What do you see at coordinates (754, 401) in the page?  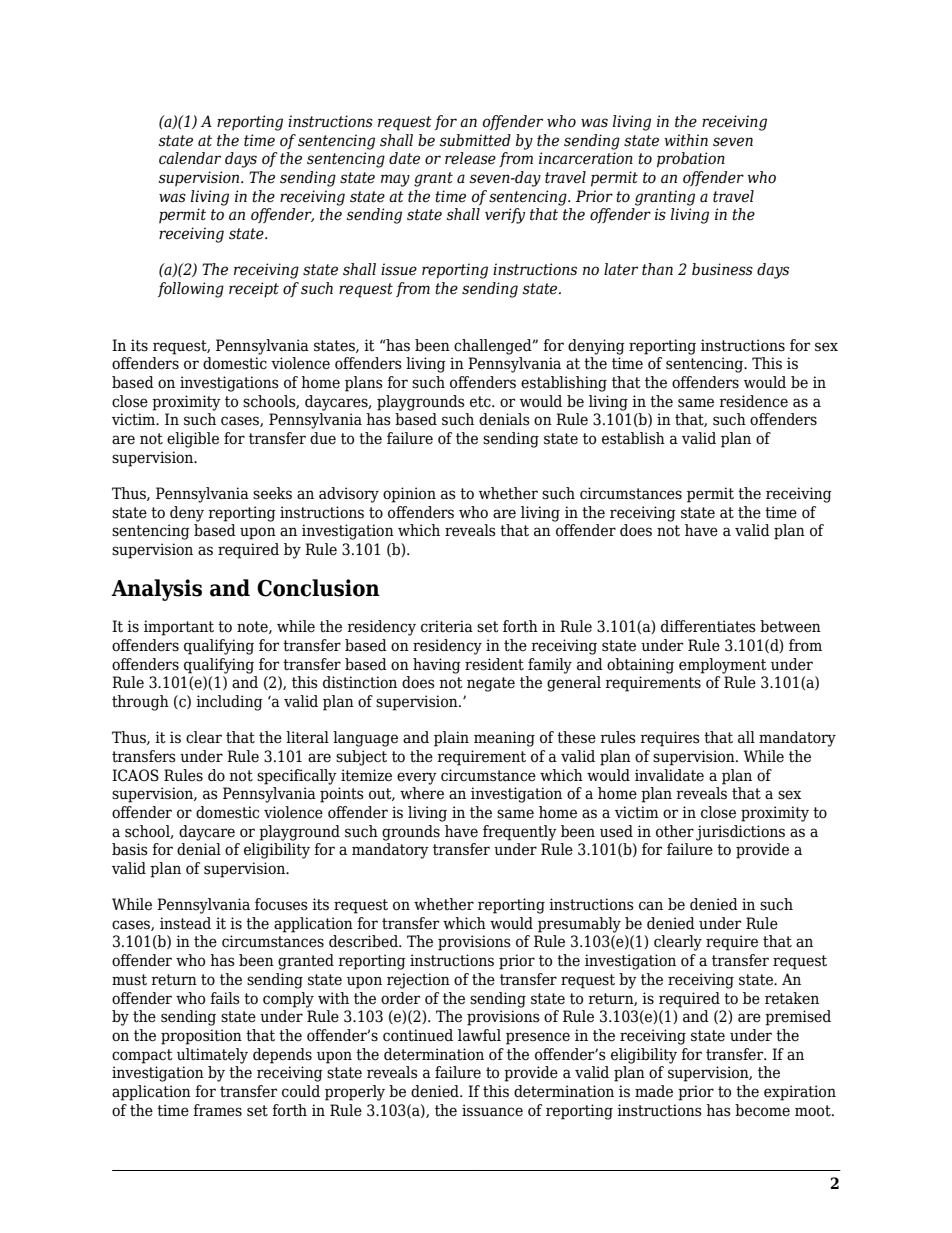 I see `residence` at bounding box center [754, 401].
